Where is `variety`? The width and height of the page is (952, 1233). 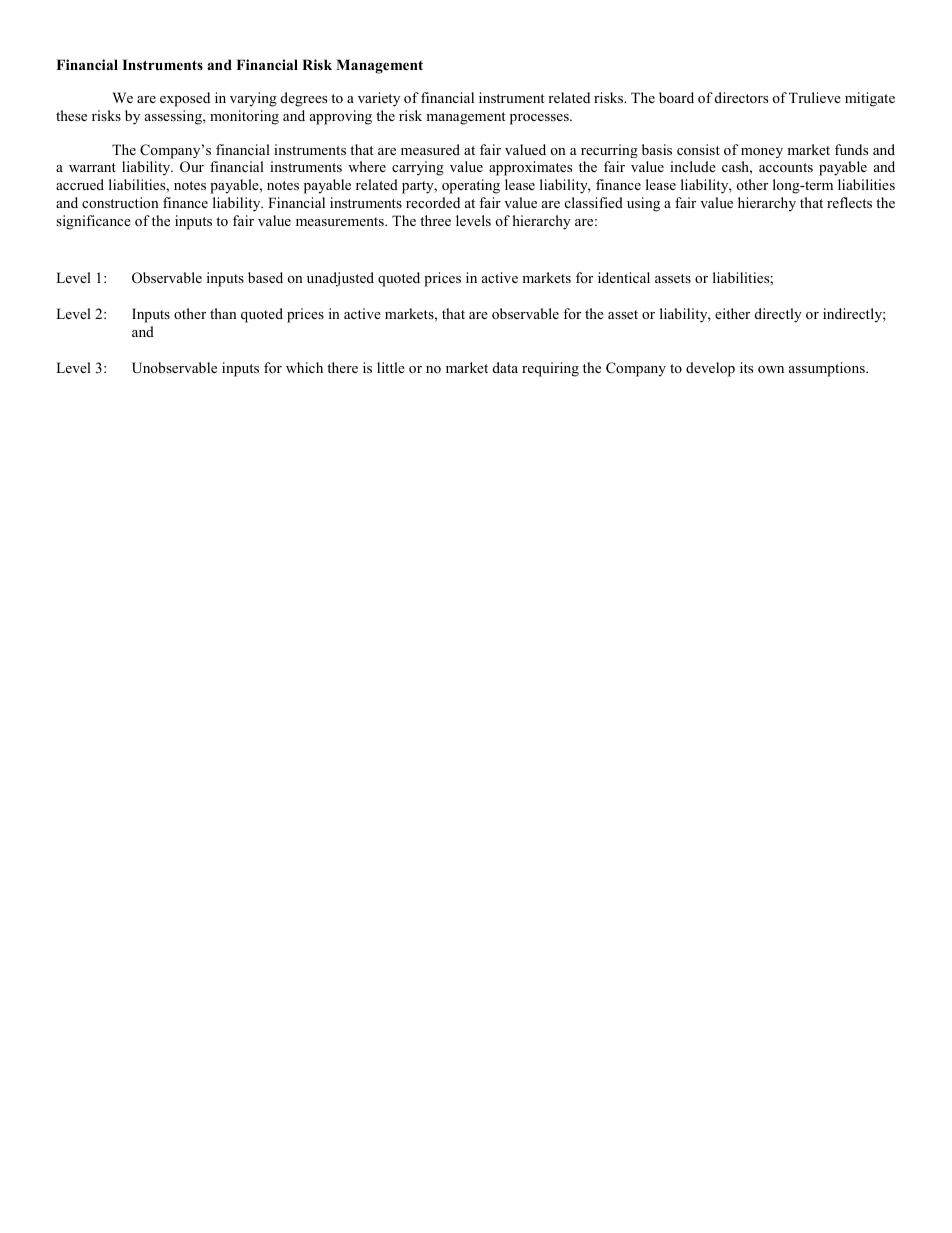 variety is located at coordinates (379, 99).
